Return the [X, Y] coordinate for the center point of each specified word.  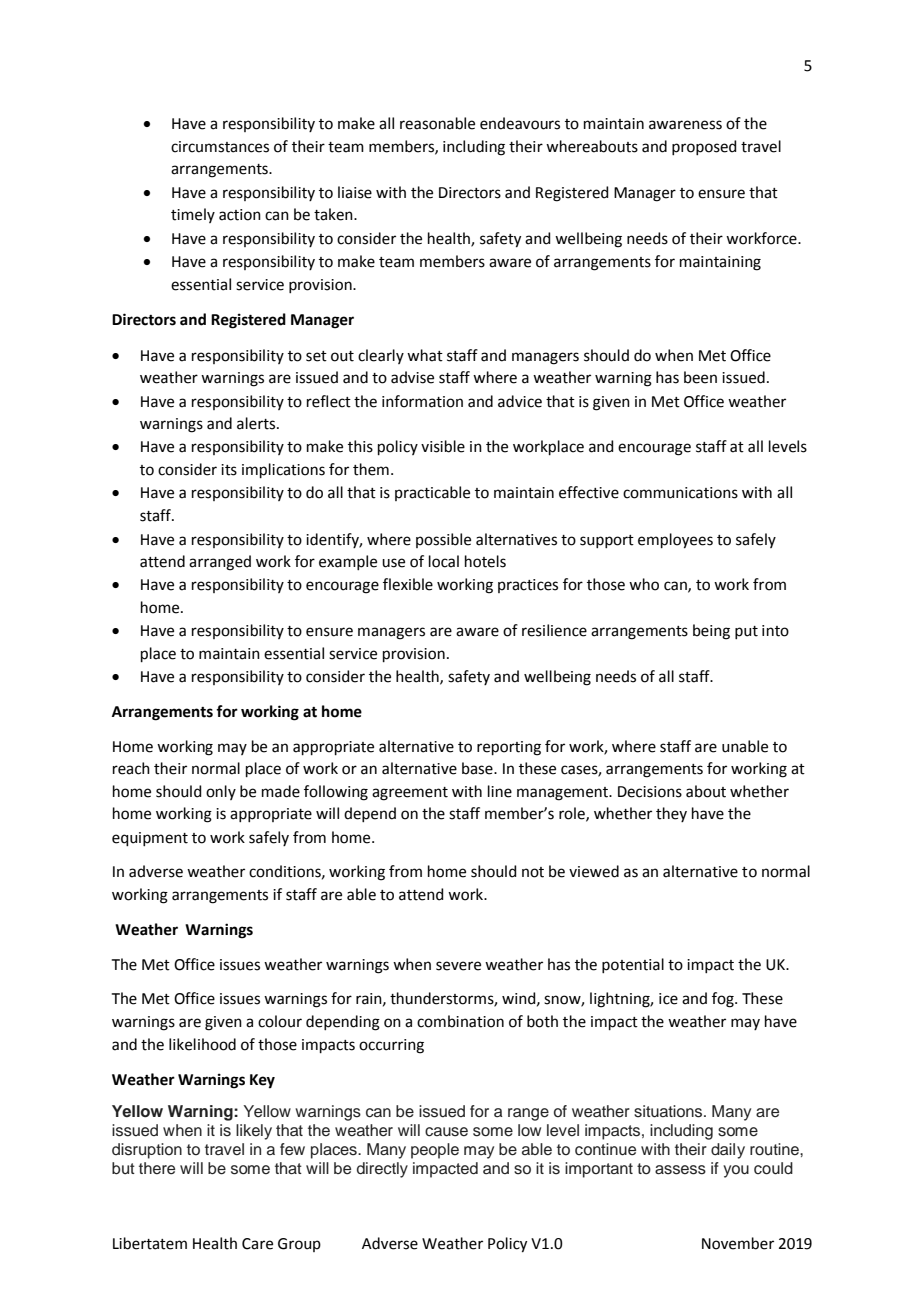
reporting [509, 748]
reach [131, 768]
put [746, 632]
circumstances [220, 147]
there [157, 1168]
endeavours [520, 123]
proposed [704, 147]
